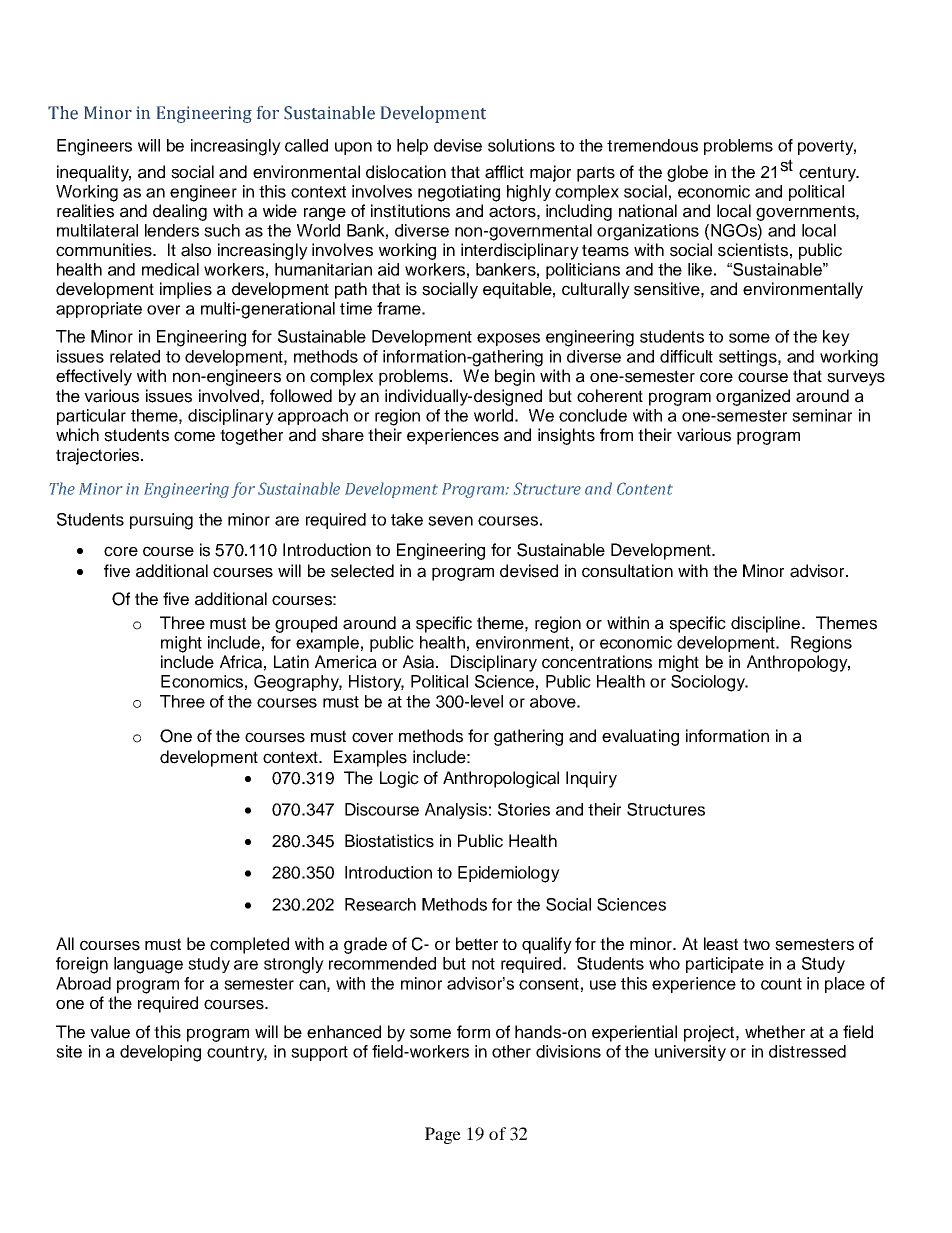 This screenshot has width=952, height=1233. What do you see at coordinates (509, 874) in the screenshot?
I see `Epidemiology` at bounding box center [509, 874].
